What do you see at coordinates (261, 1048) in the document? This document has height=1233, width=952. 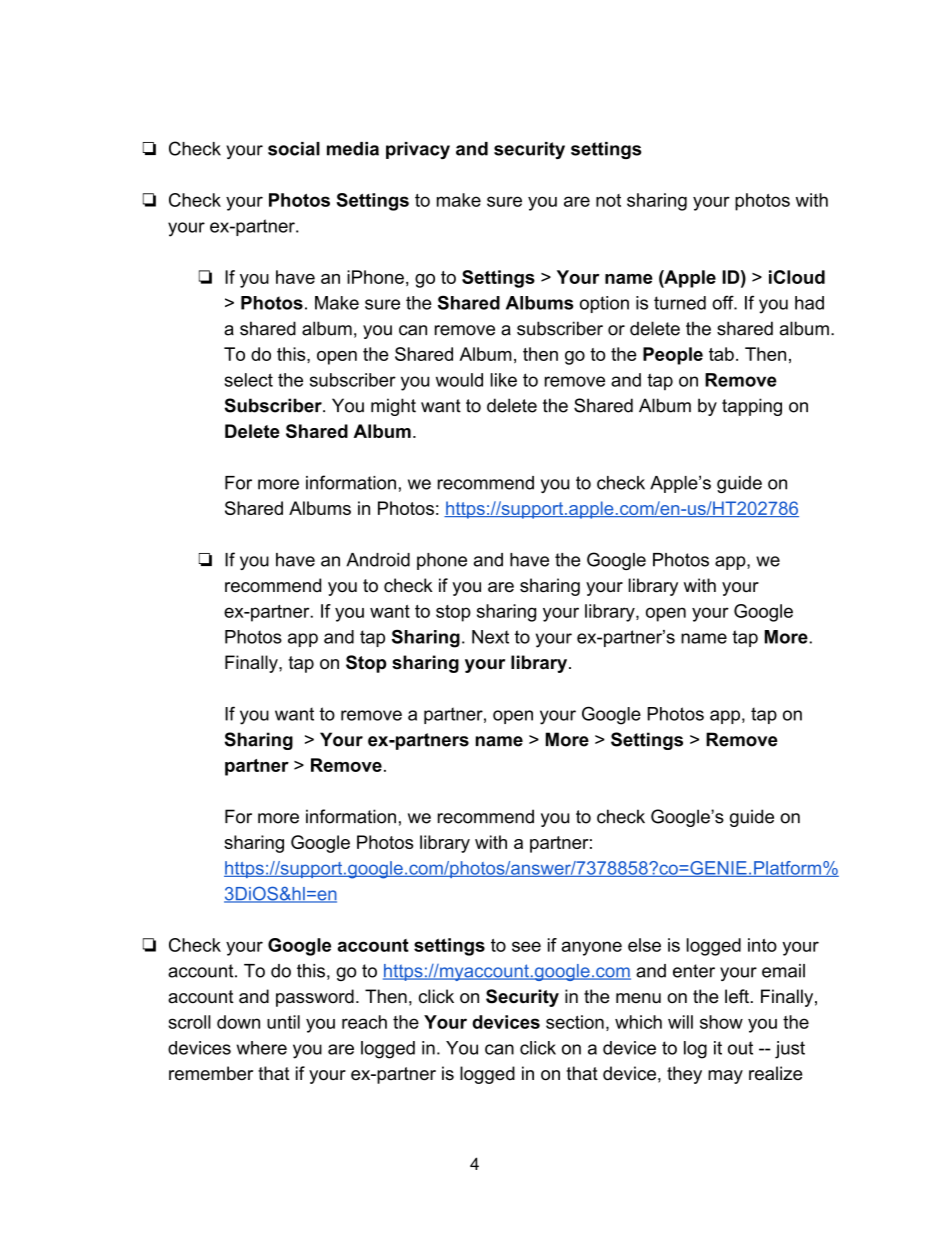 I see `where` at bounding box center [261, 1048].
